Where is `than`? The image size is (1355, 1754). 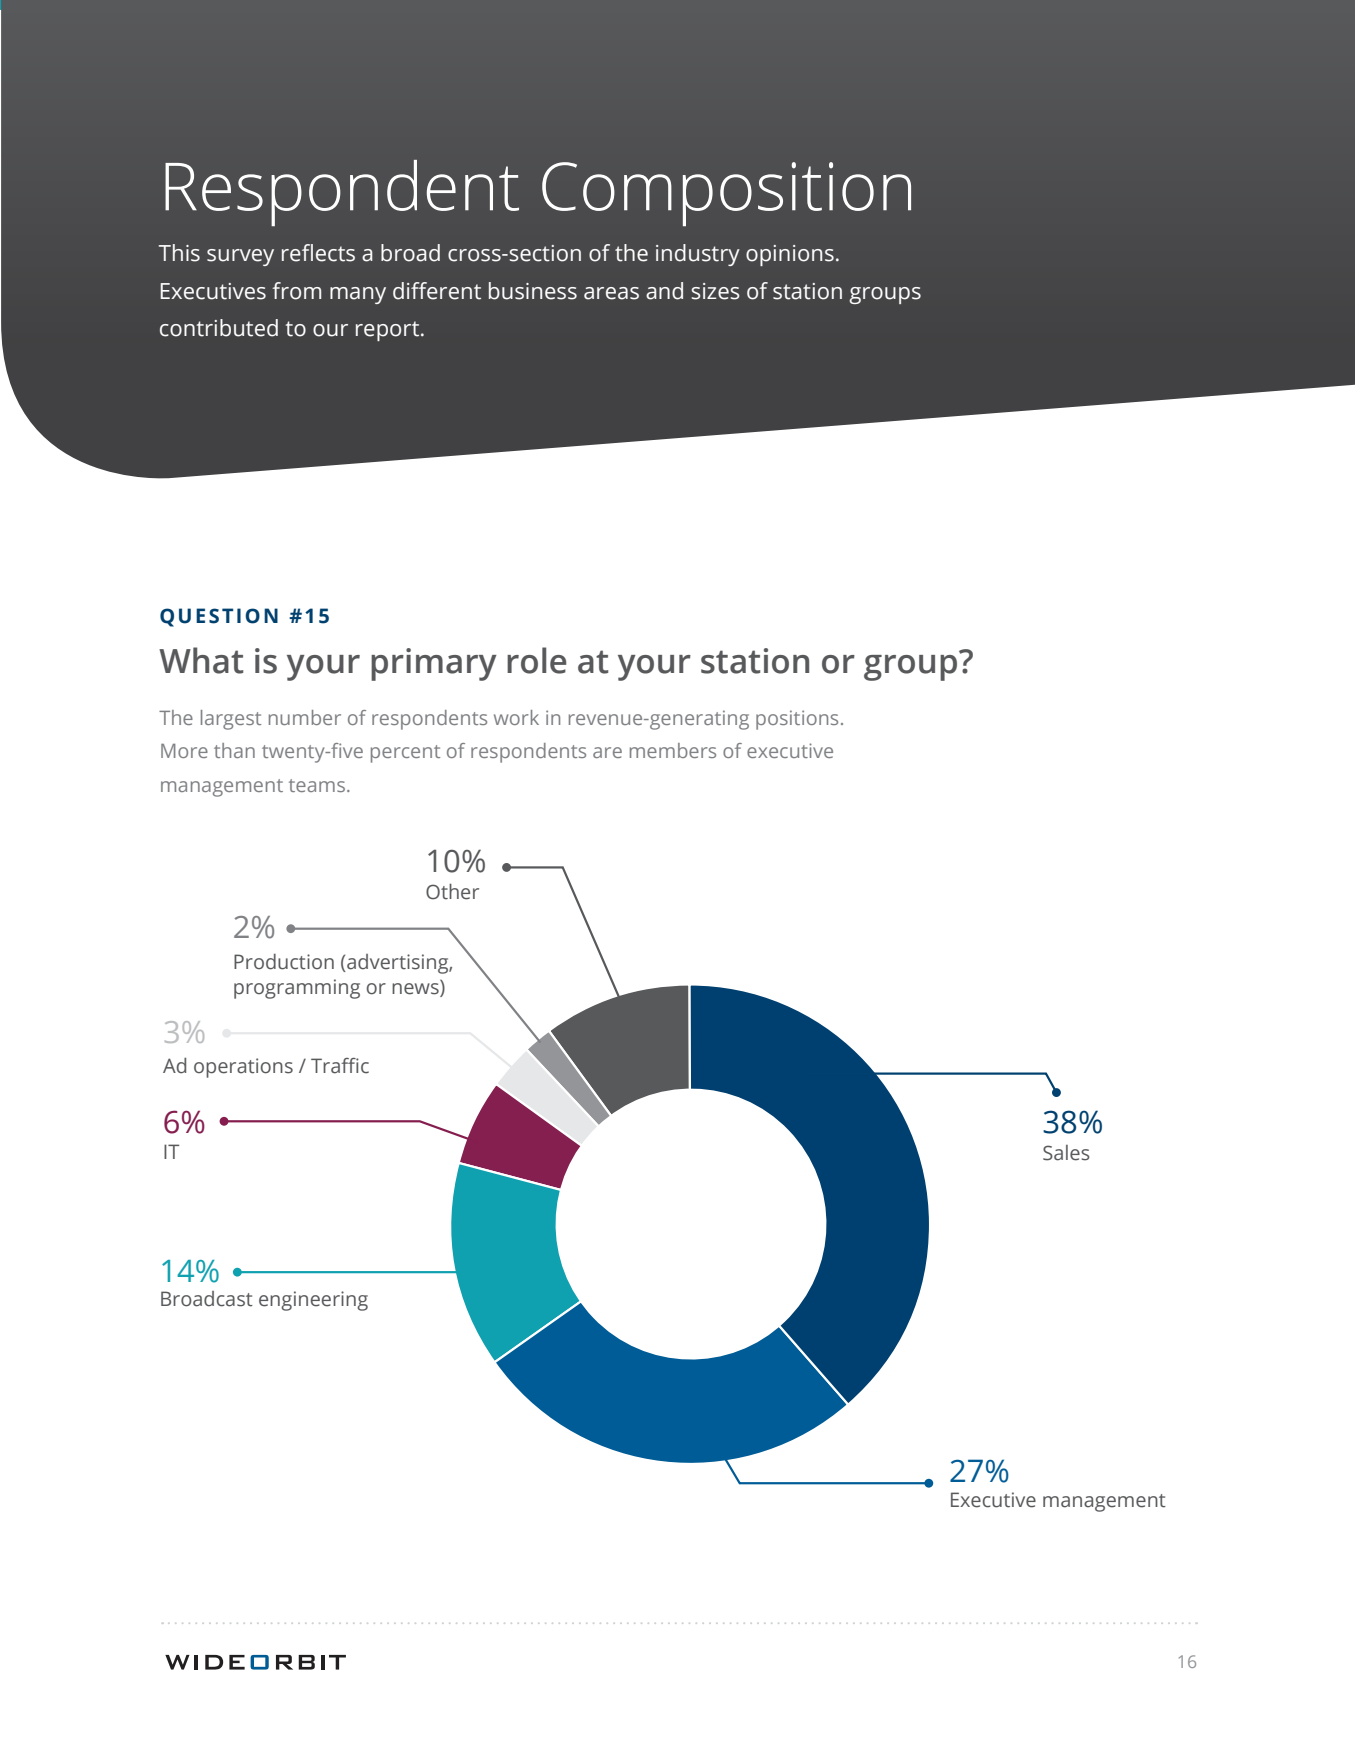
than is located at coordinates (234, 750).
